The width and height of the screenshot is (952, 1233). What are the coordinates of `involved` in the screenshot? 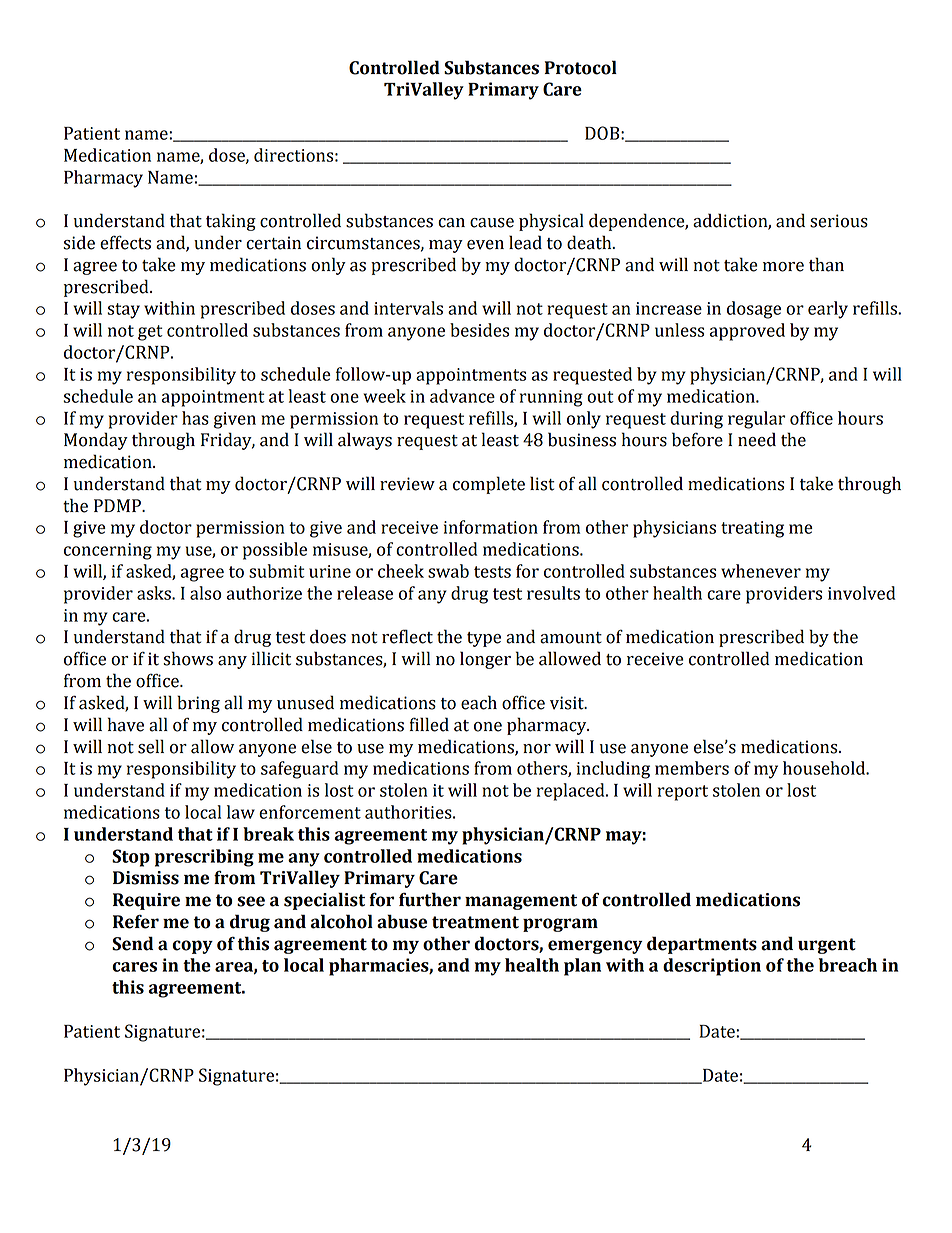 It's located at (861, 593).
